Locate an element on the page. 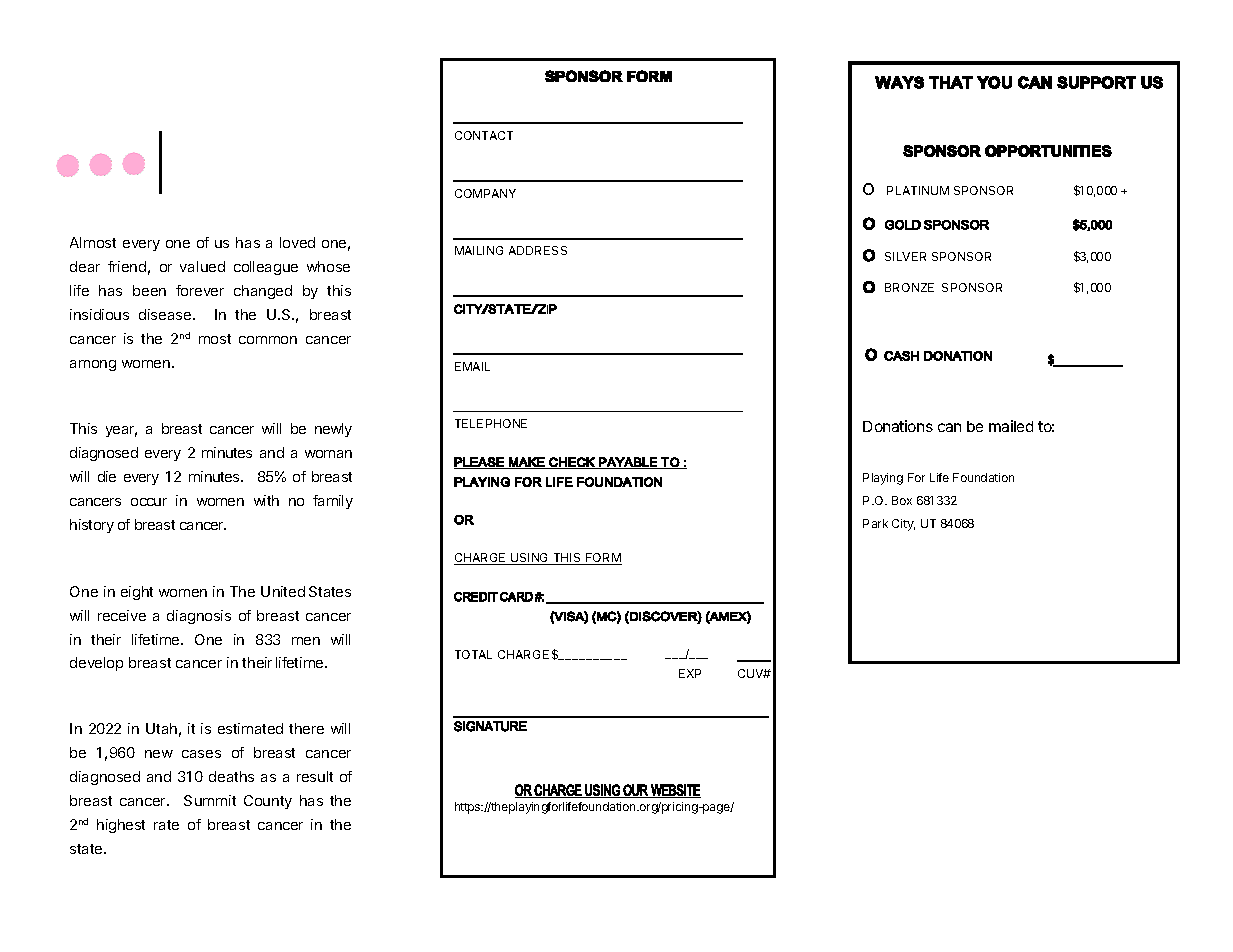  TOTAL is located at coordinates (473, 654).
